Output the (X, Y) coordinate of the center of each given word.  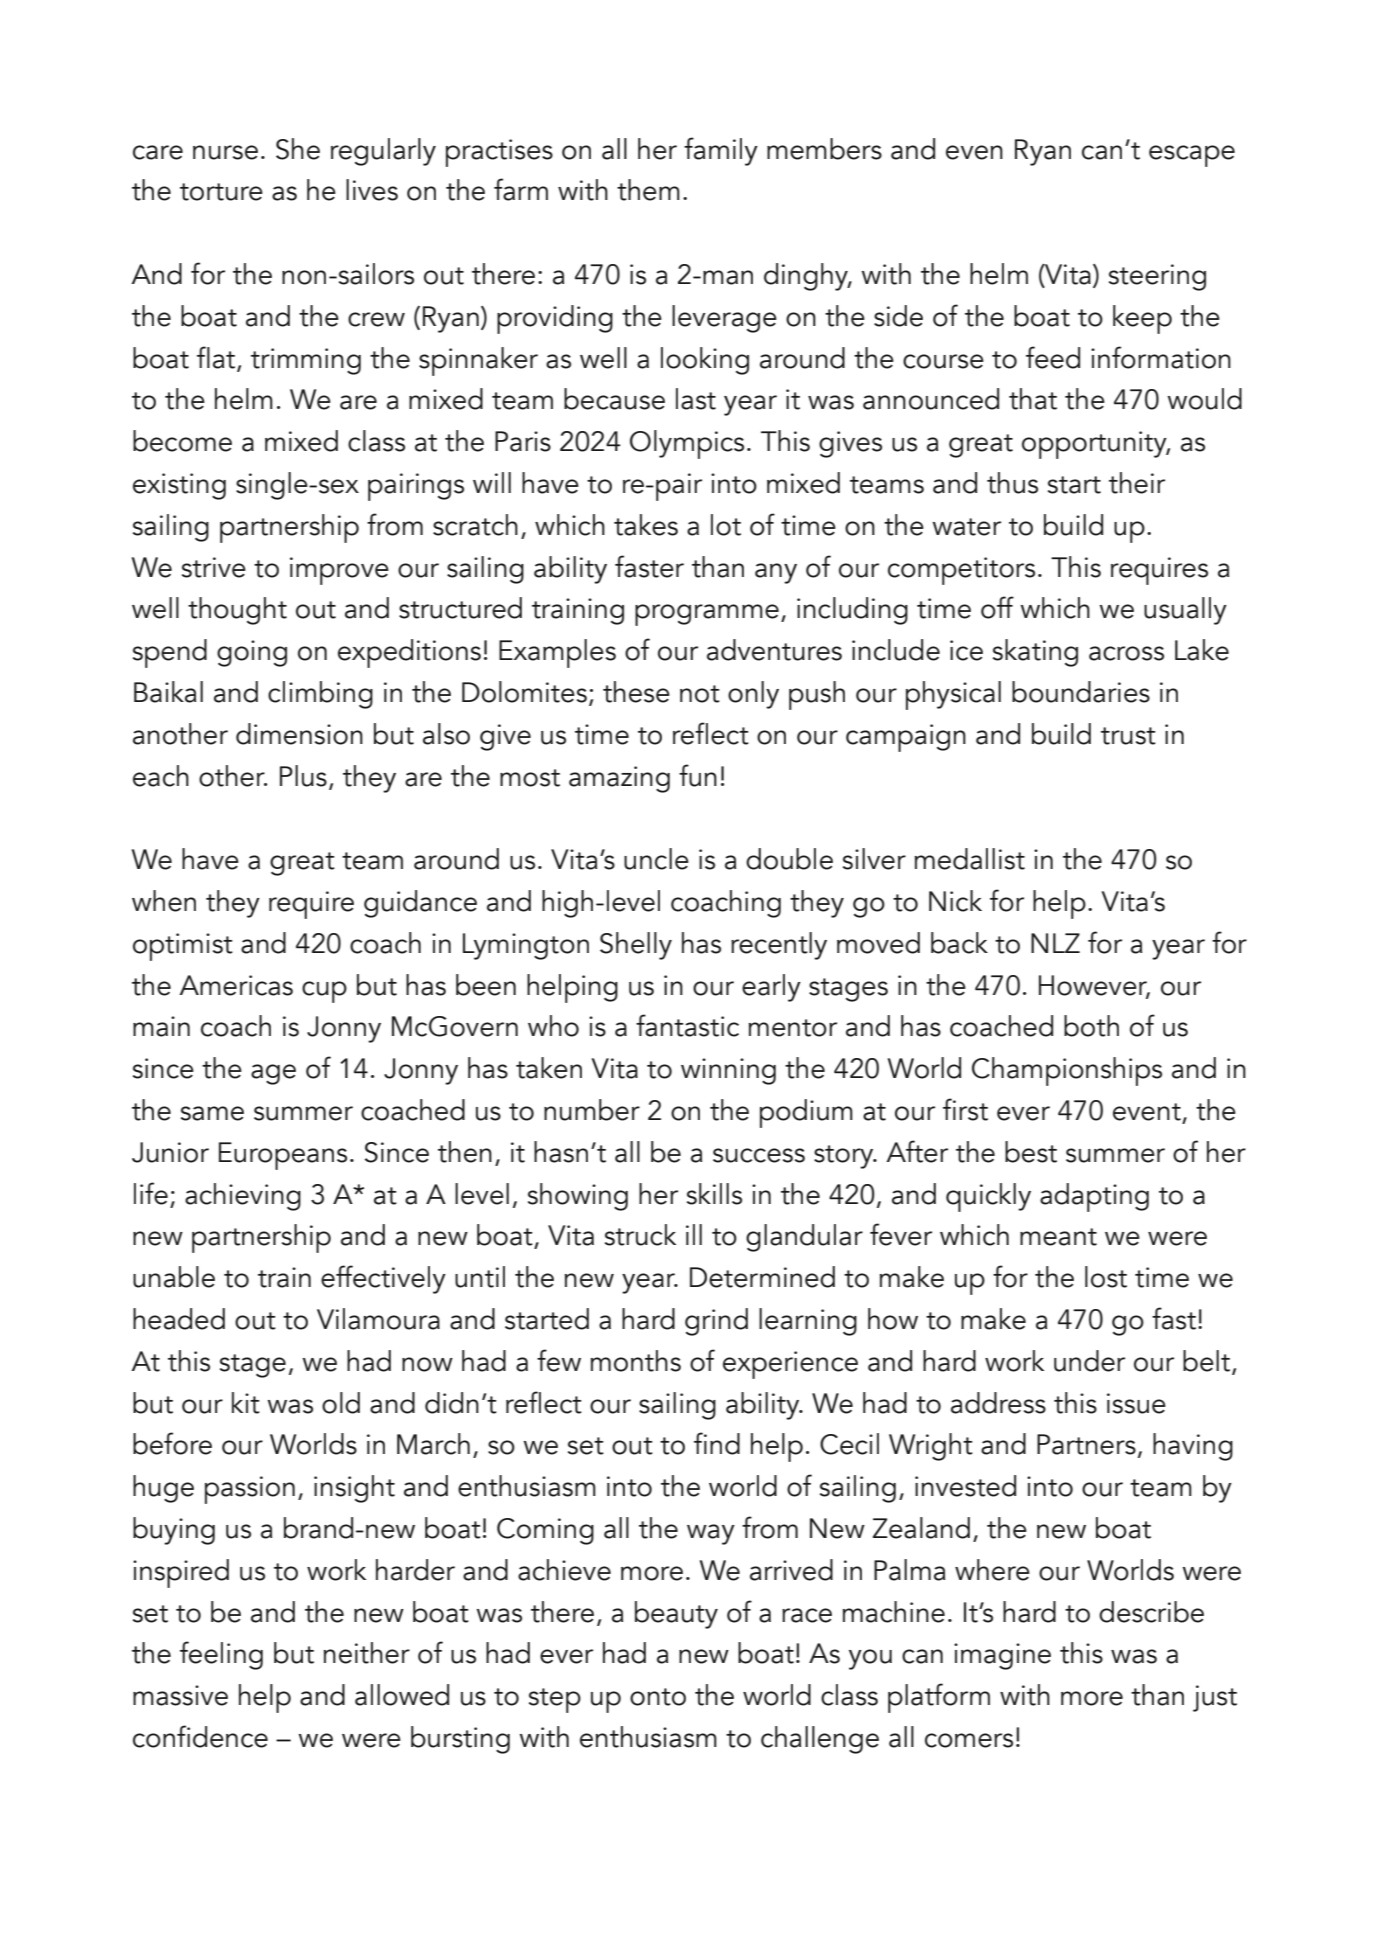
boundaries (1081, 692)
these (636, 692)
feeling (221, 1655)
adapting (1094, 1197)
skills (714, 1194)
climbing (320, 695)
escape (1192, 156)
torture (221, 192)
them (648, 190)
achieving (243, 1197)
